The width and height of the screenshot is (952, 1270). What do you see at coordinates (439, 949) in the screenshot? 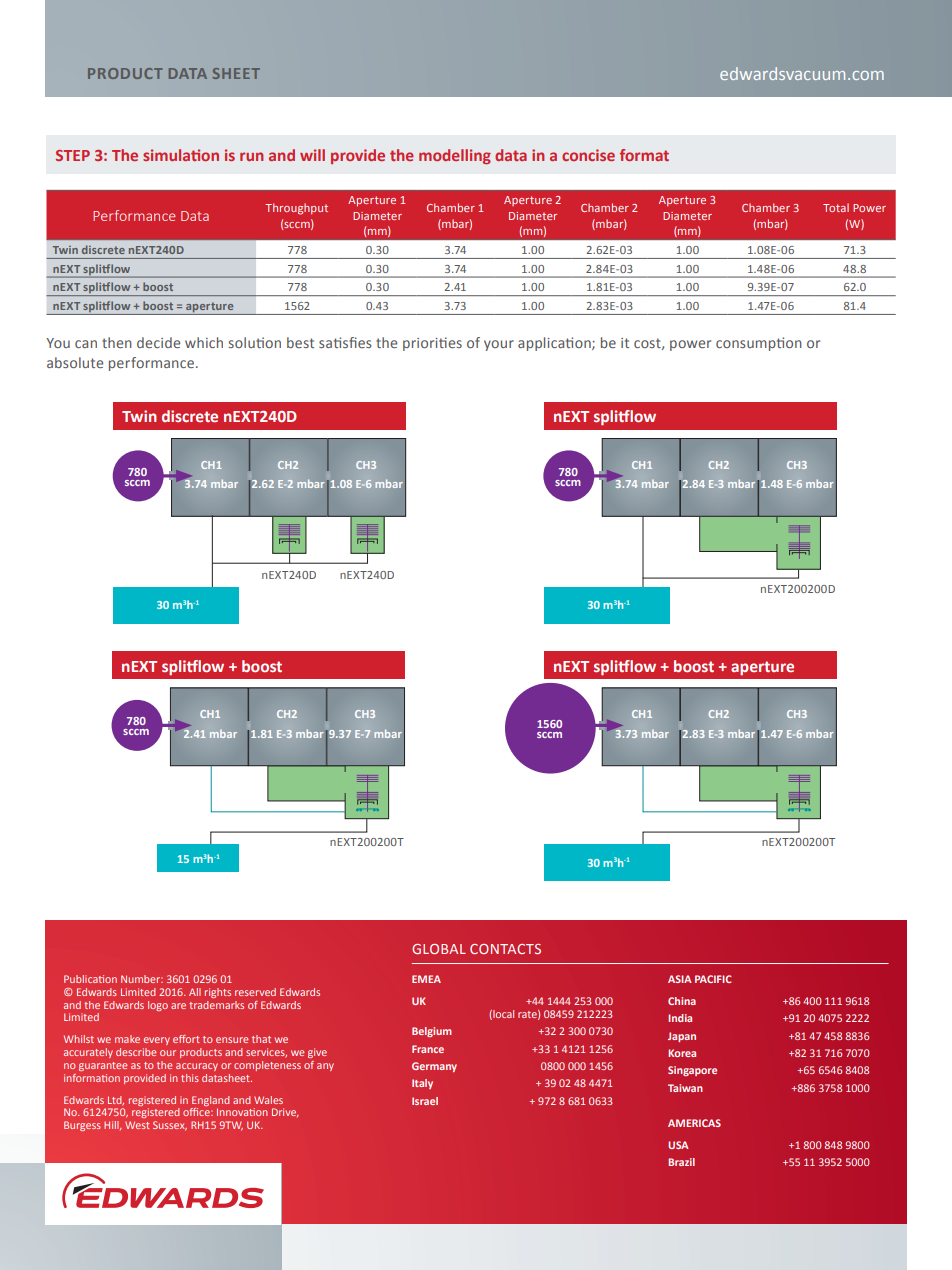
I see `GLOBAL` at bounding box center [439, 949].
